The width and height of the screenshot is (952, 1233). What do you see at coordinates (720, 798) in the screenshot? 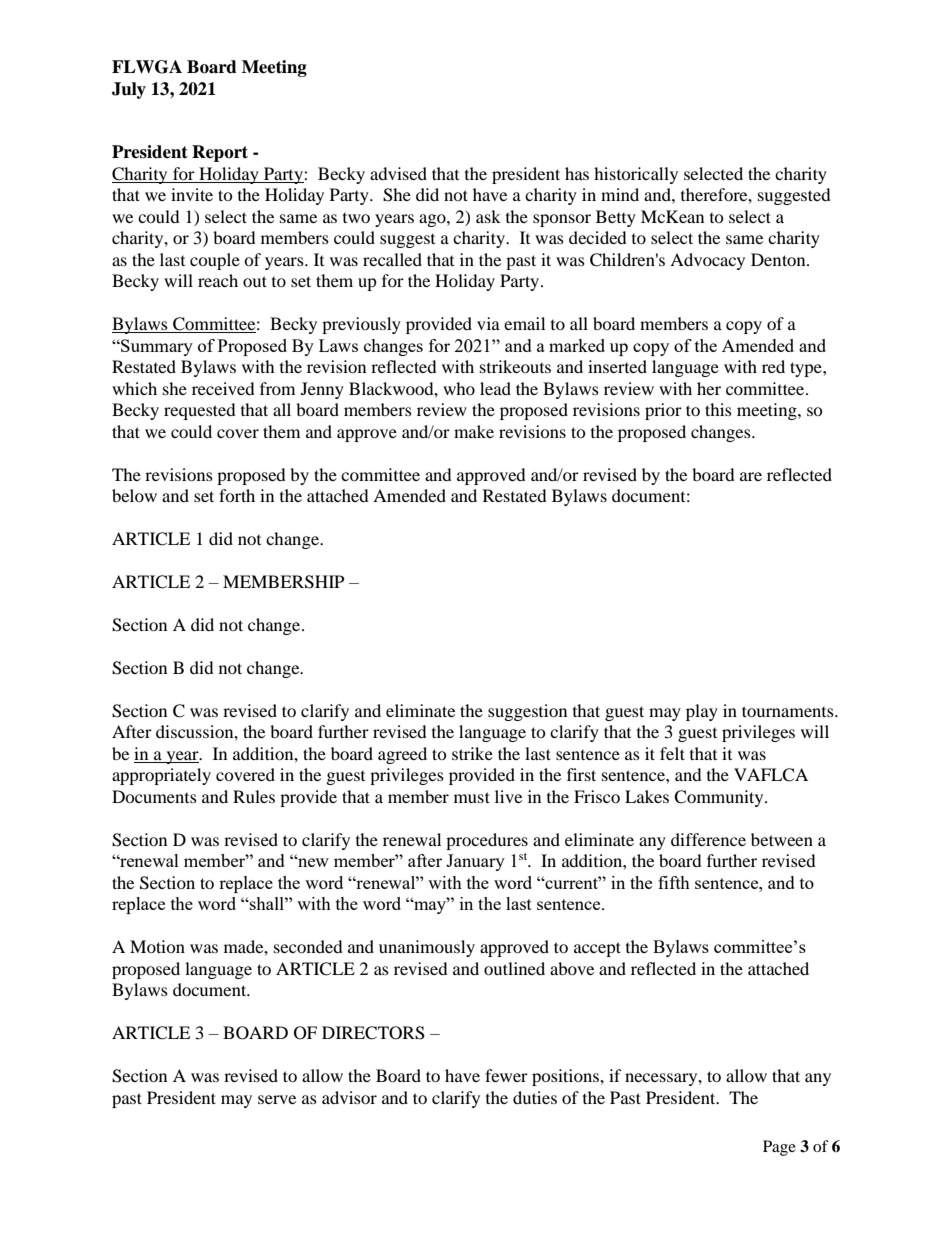
I see `Community` at bounding box center [720, 798].
